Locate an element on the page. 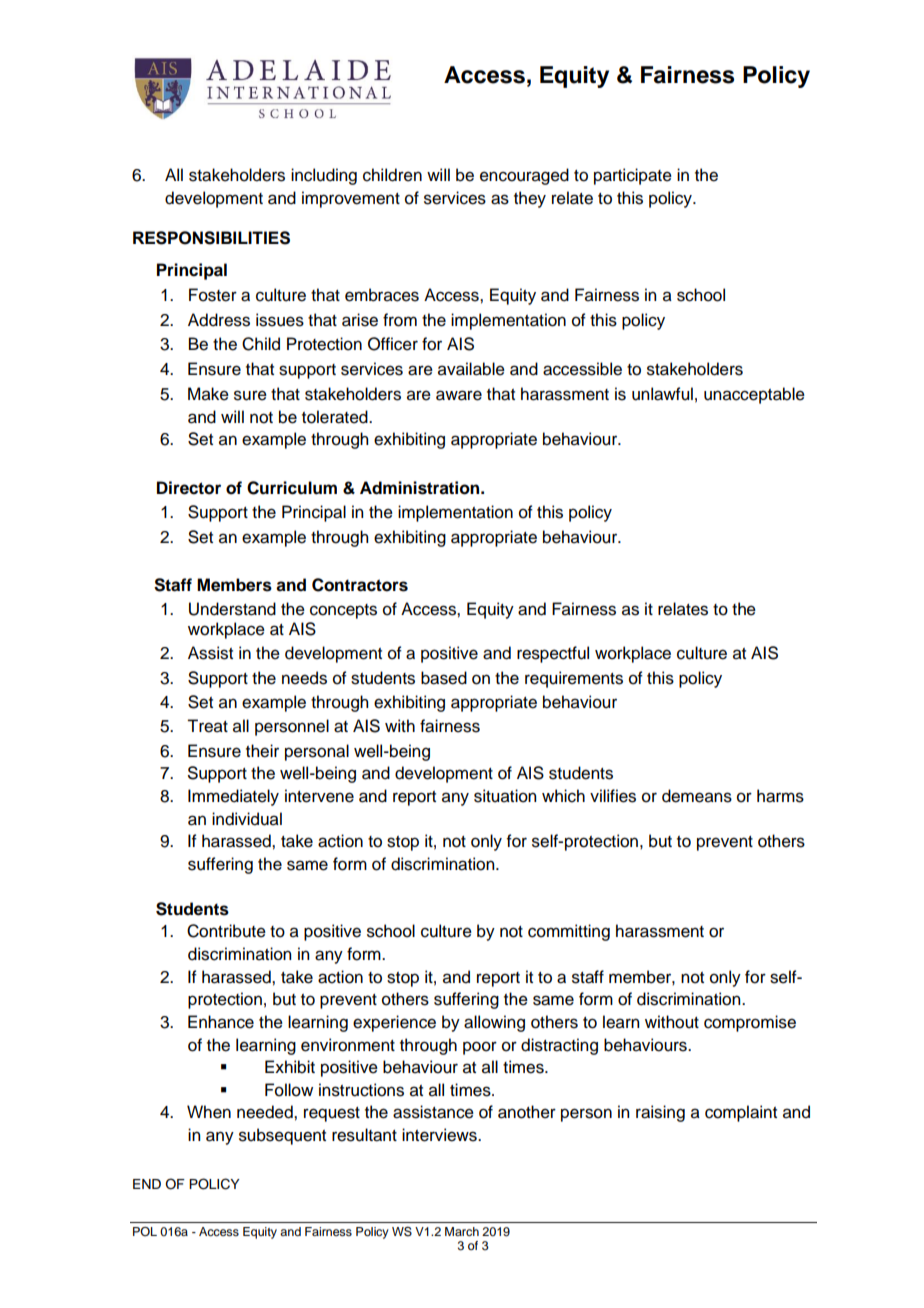  March is located at coordinates (462, 1231).
